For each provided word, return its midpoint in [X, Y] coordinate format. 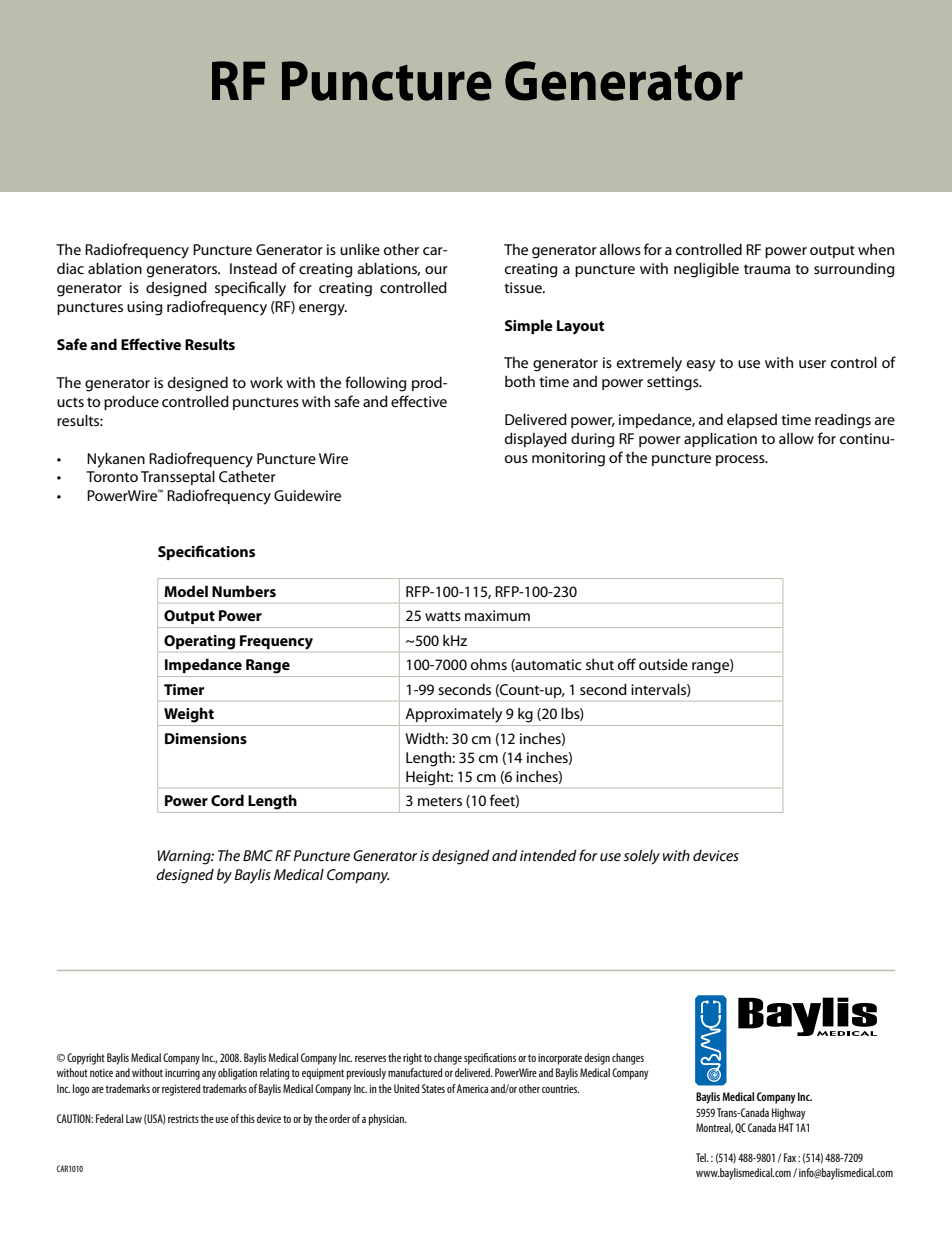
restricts [183, 1119]
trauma [767, 269]
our [436, 270]
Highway [789, 1114]
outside [663, 664]
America [472, 1088]
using [144, 308]
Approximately [453, 715]
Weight [189, 715]
